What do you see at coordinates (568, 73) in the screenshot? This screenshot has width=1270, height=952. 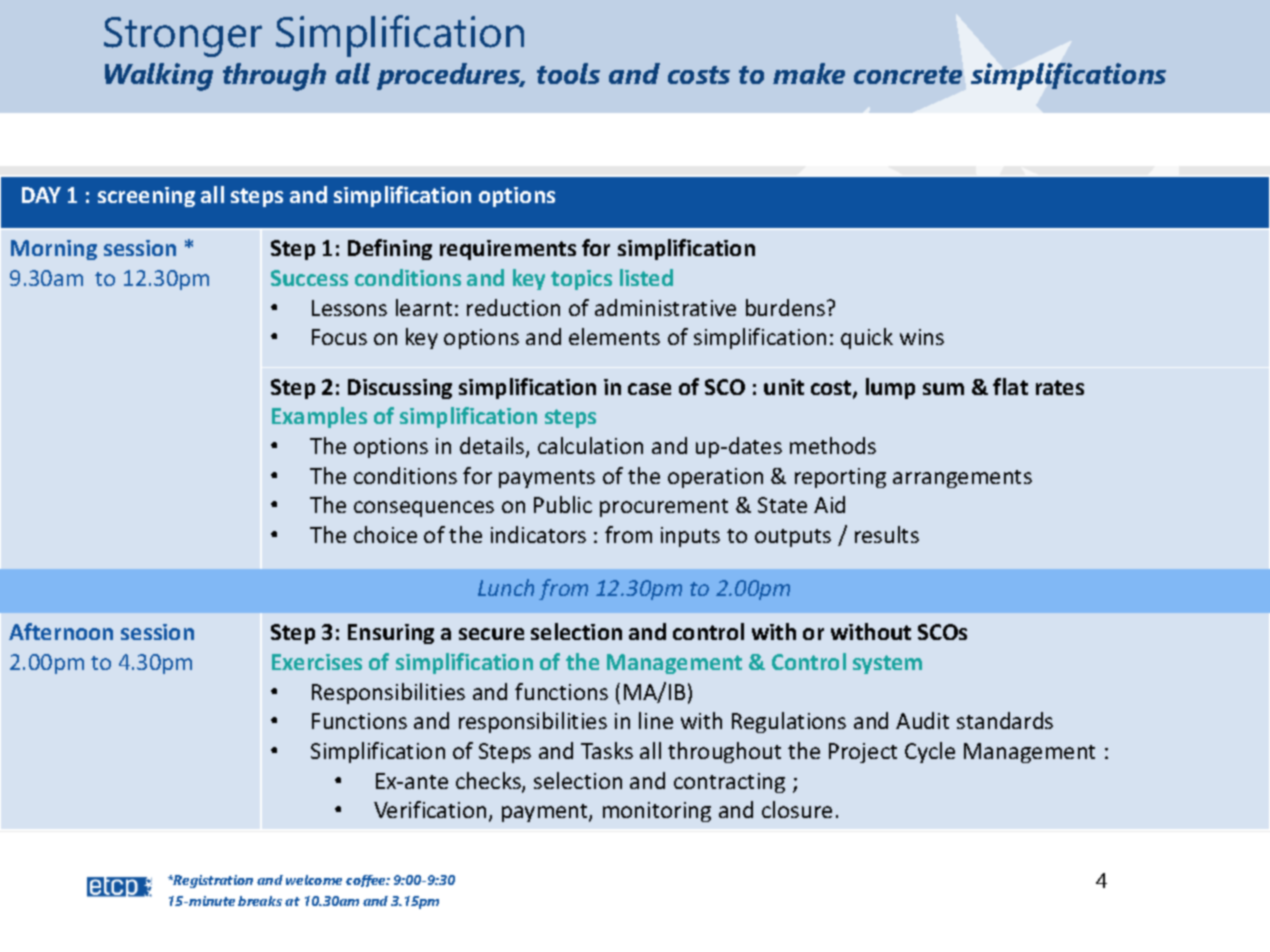 I see `tools` at bounding box center [568, 73].
